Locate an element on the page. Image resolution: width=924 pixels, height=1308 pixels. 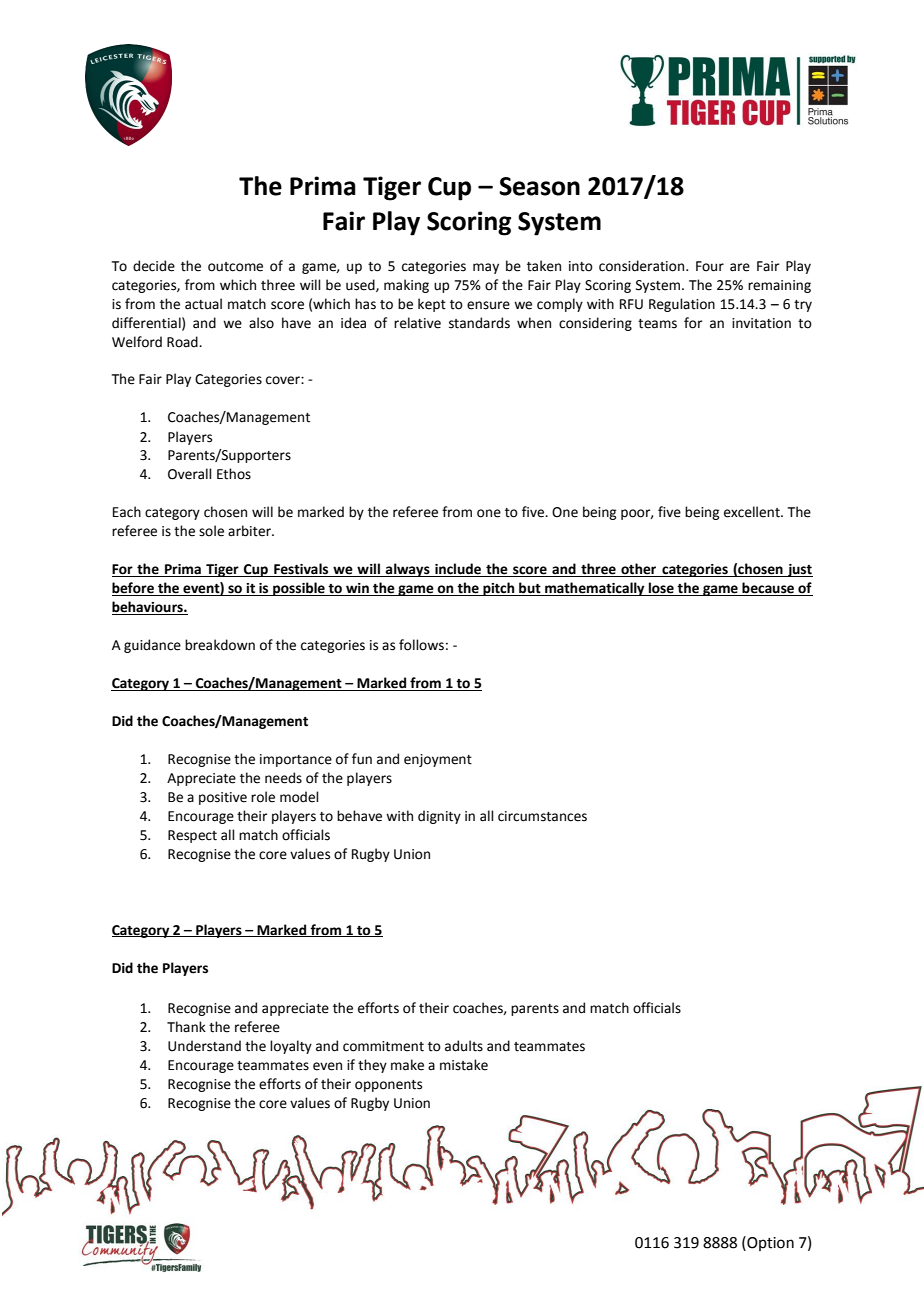
Four is located at coordinates (710, 266).
